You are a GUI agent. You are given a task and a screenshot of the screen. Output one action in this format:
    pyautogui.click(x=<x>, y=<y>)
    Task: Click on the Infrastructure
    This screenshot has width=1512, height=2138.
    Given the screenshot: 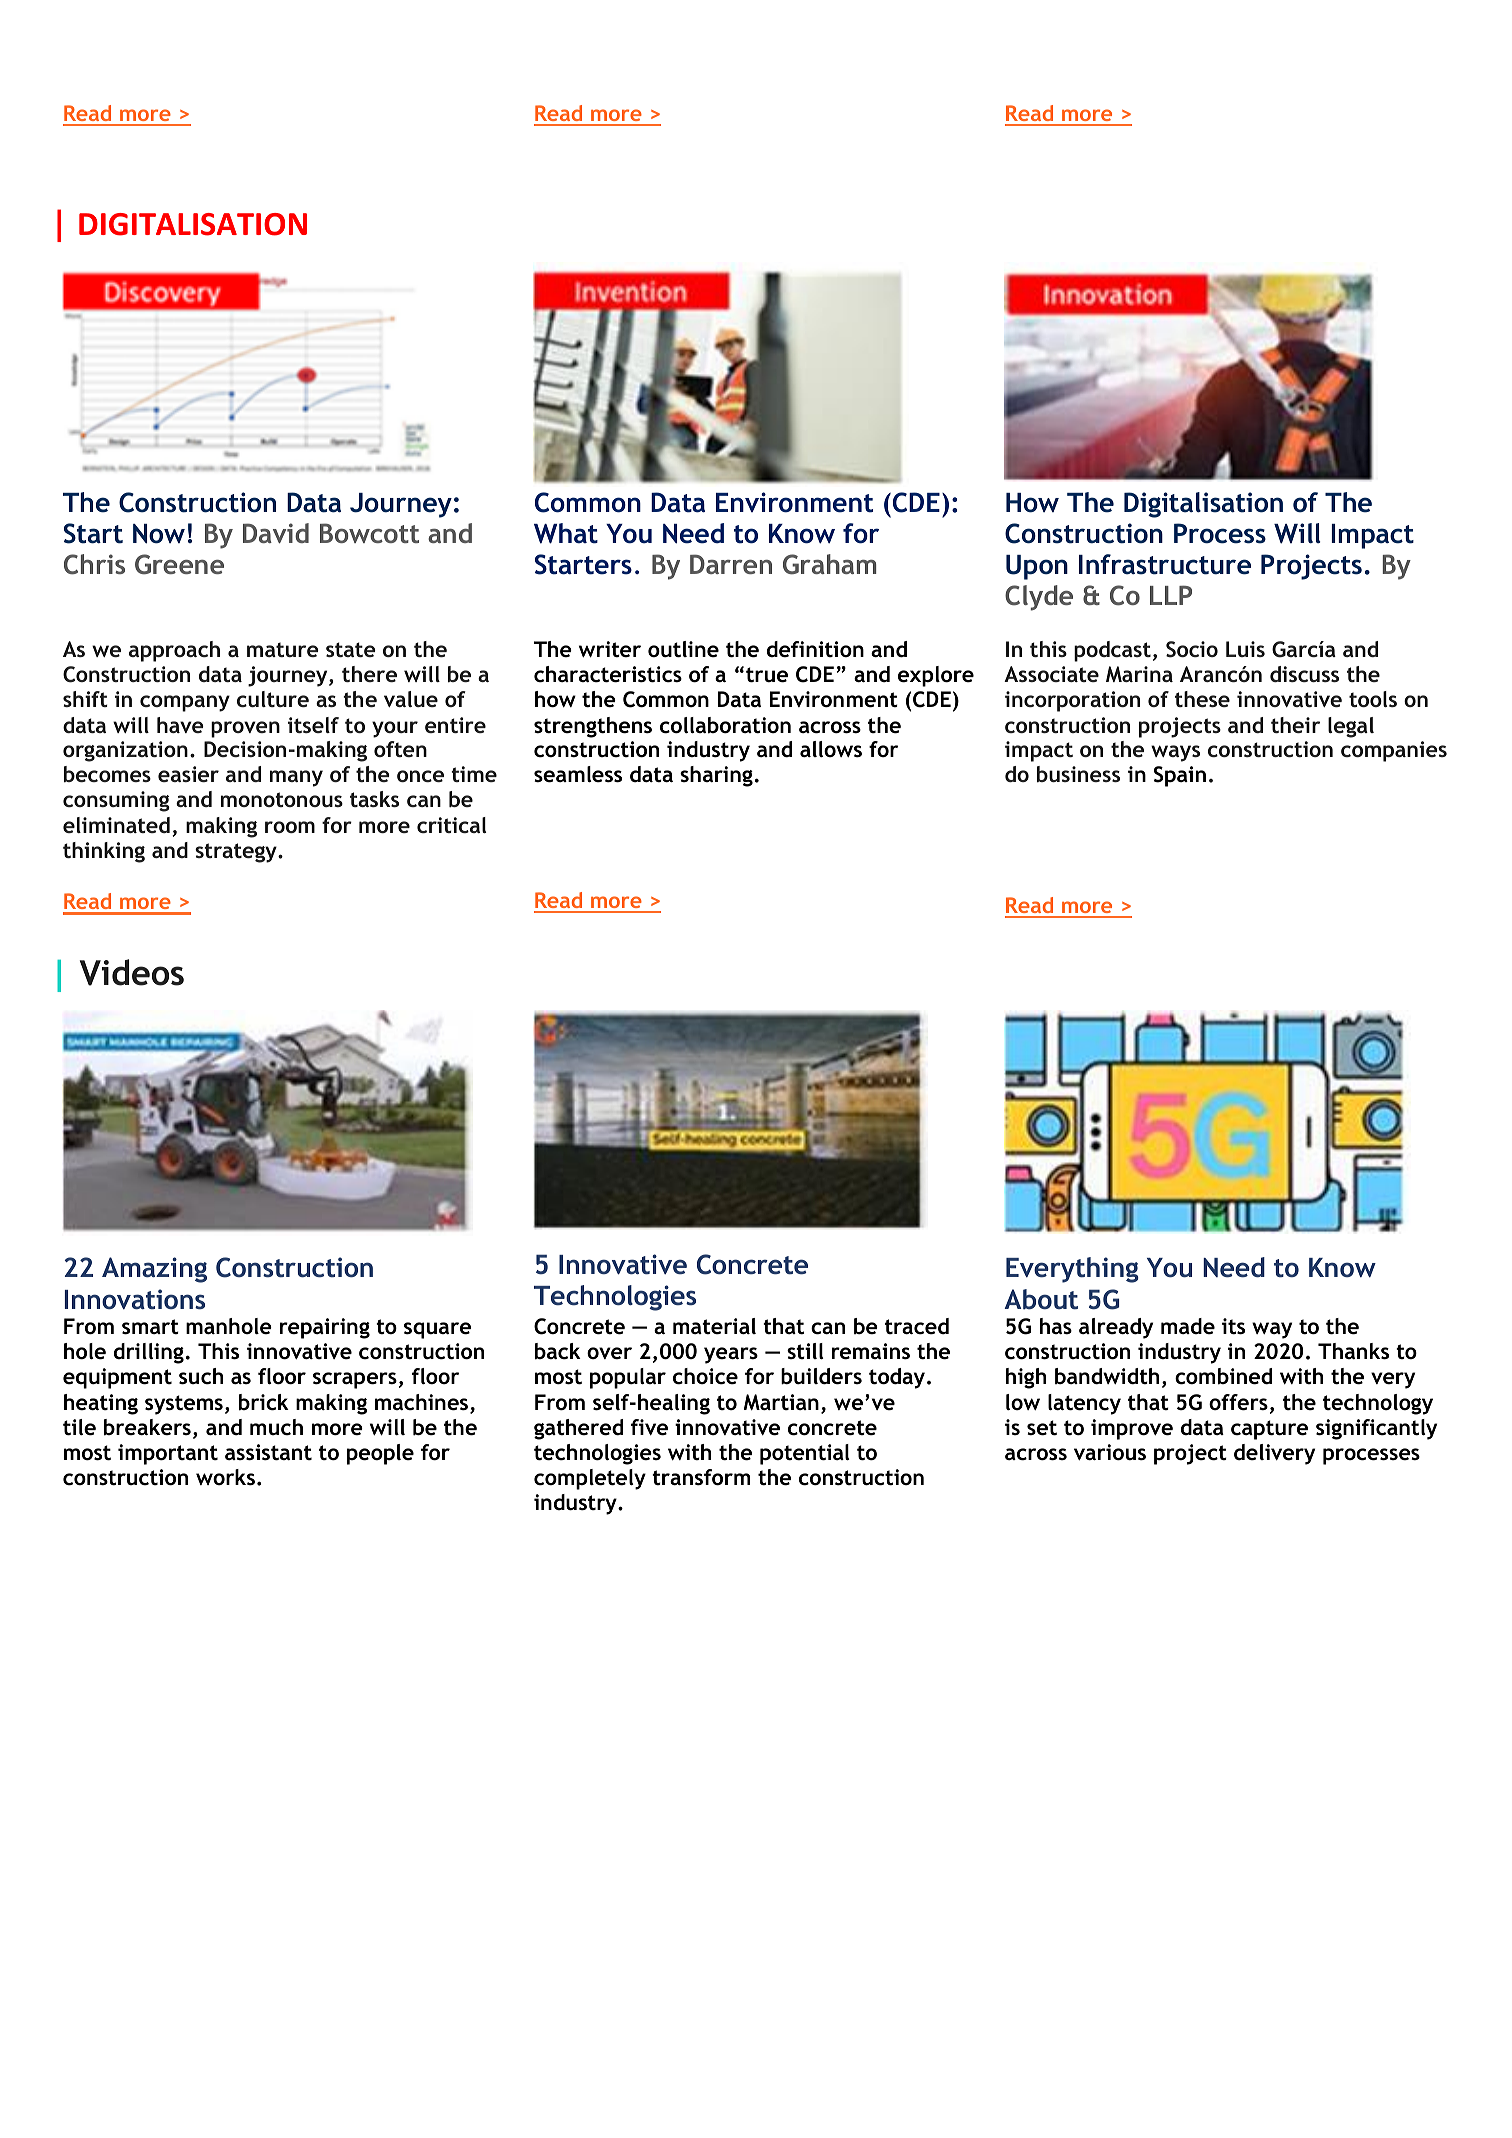 What is the action you would take?
    pyautogui.click(x=1165, y=564)
